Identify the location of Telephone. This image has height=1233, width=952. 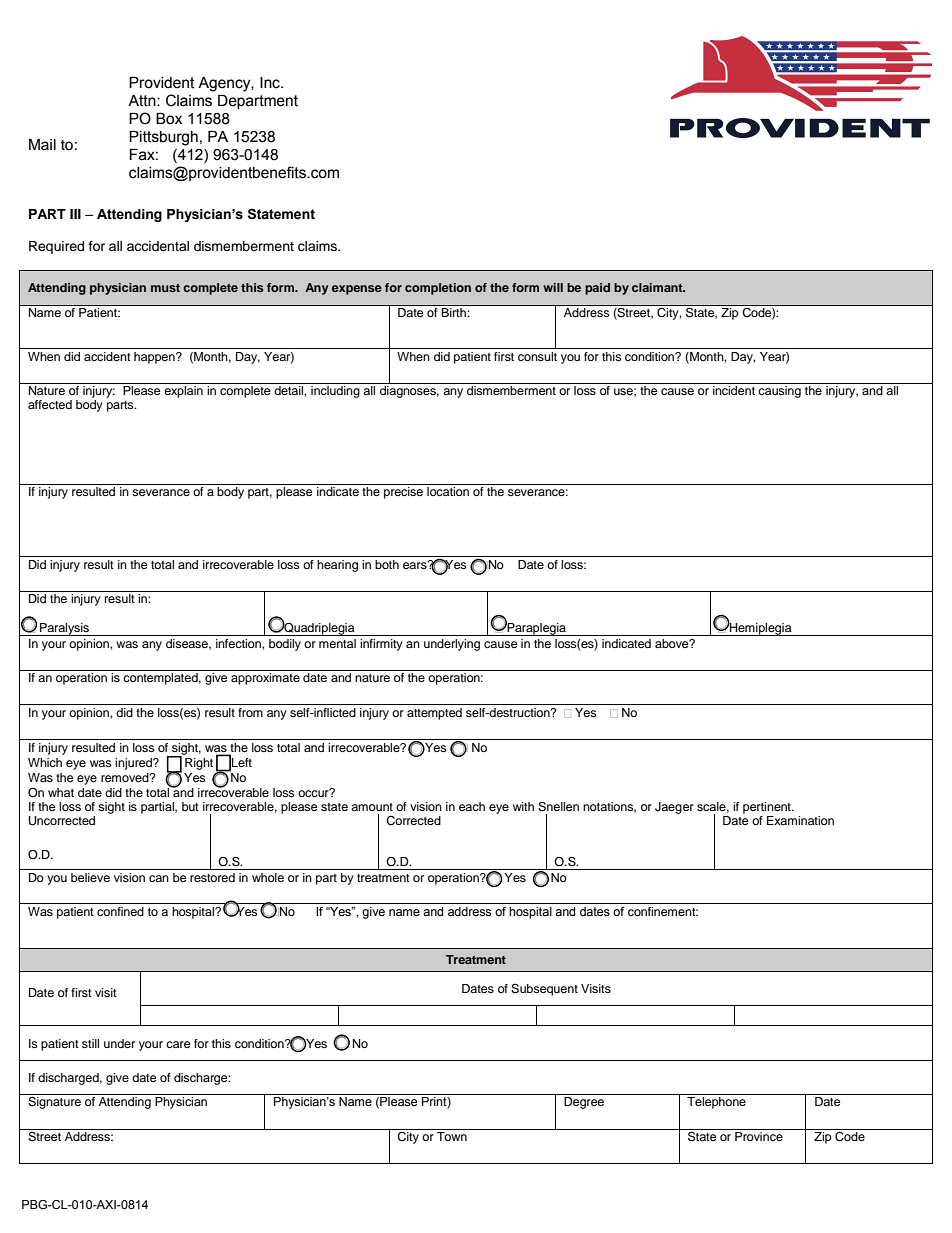
(716, 1103).
